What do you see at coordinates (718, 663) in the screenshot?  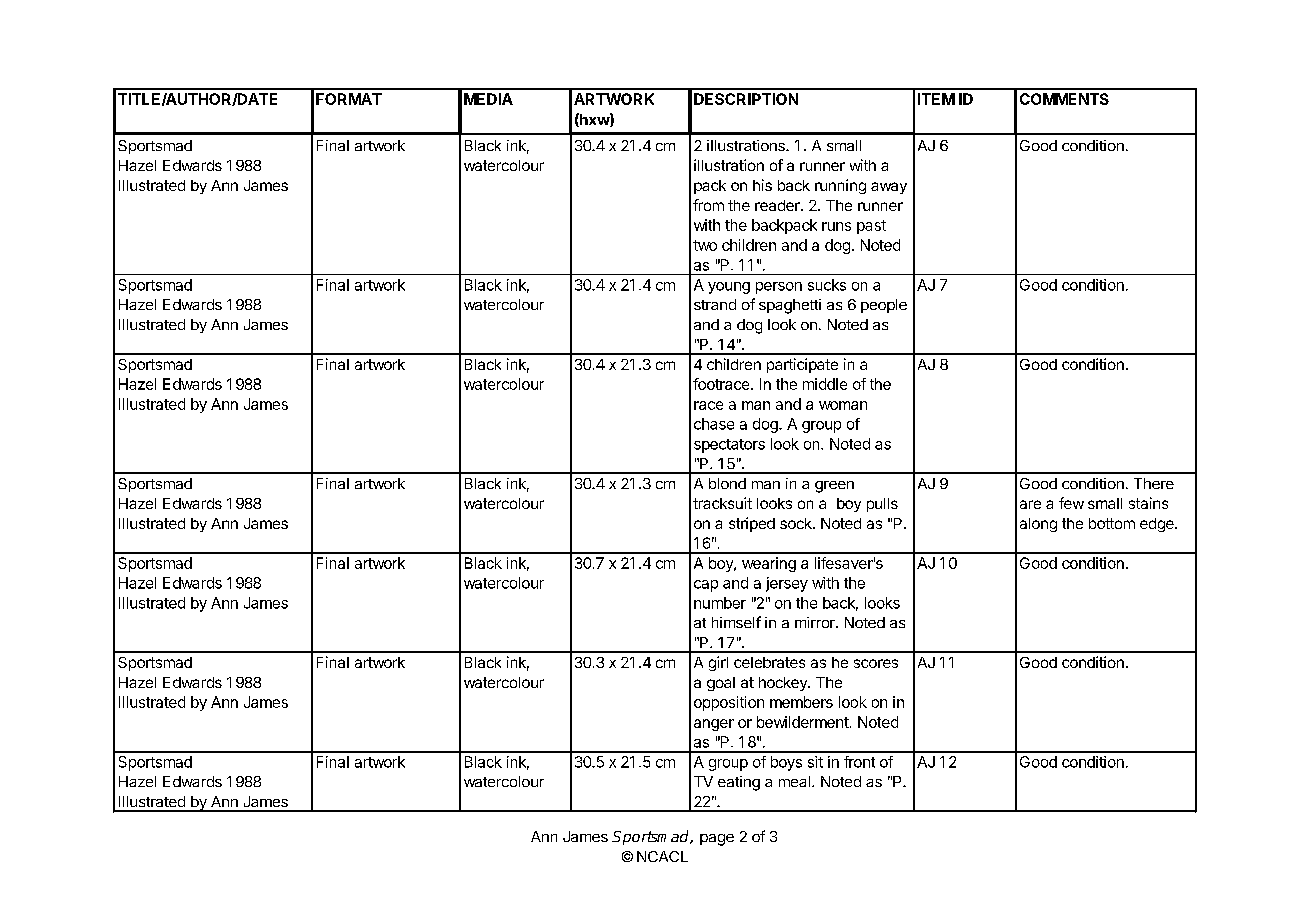 I see `girl` at bounding box center [718, 663].
